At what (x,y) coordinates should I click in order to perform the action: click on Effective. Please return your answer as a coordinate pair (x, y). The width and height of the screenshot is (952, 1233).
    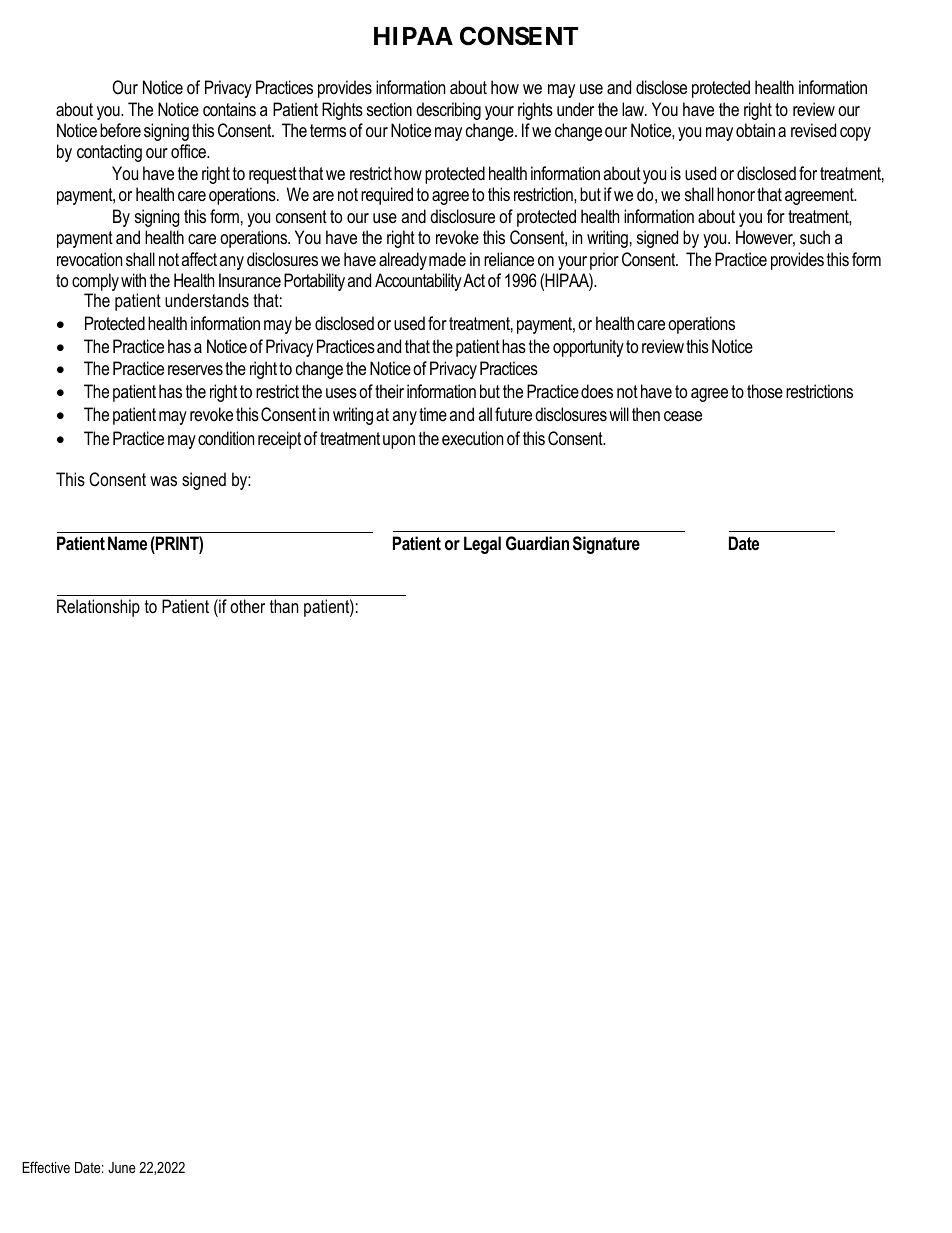
    Looking at the image, I should click on (46, 1167).
